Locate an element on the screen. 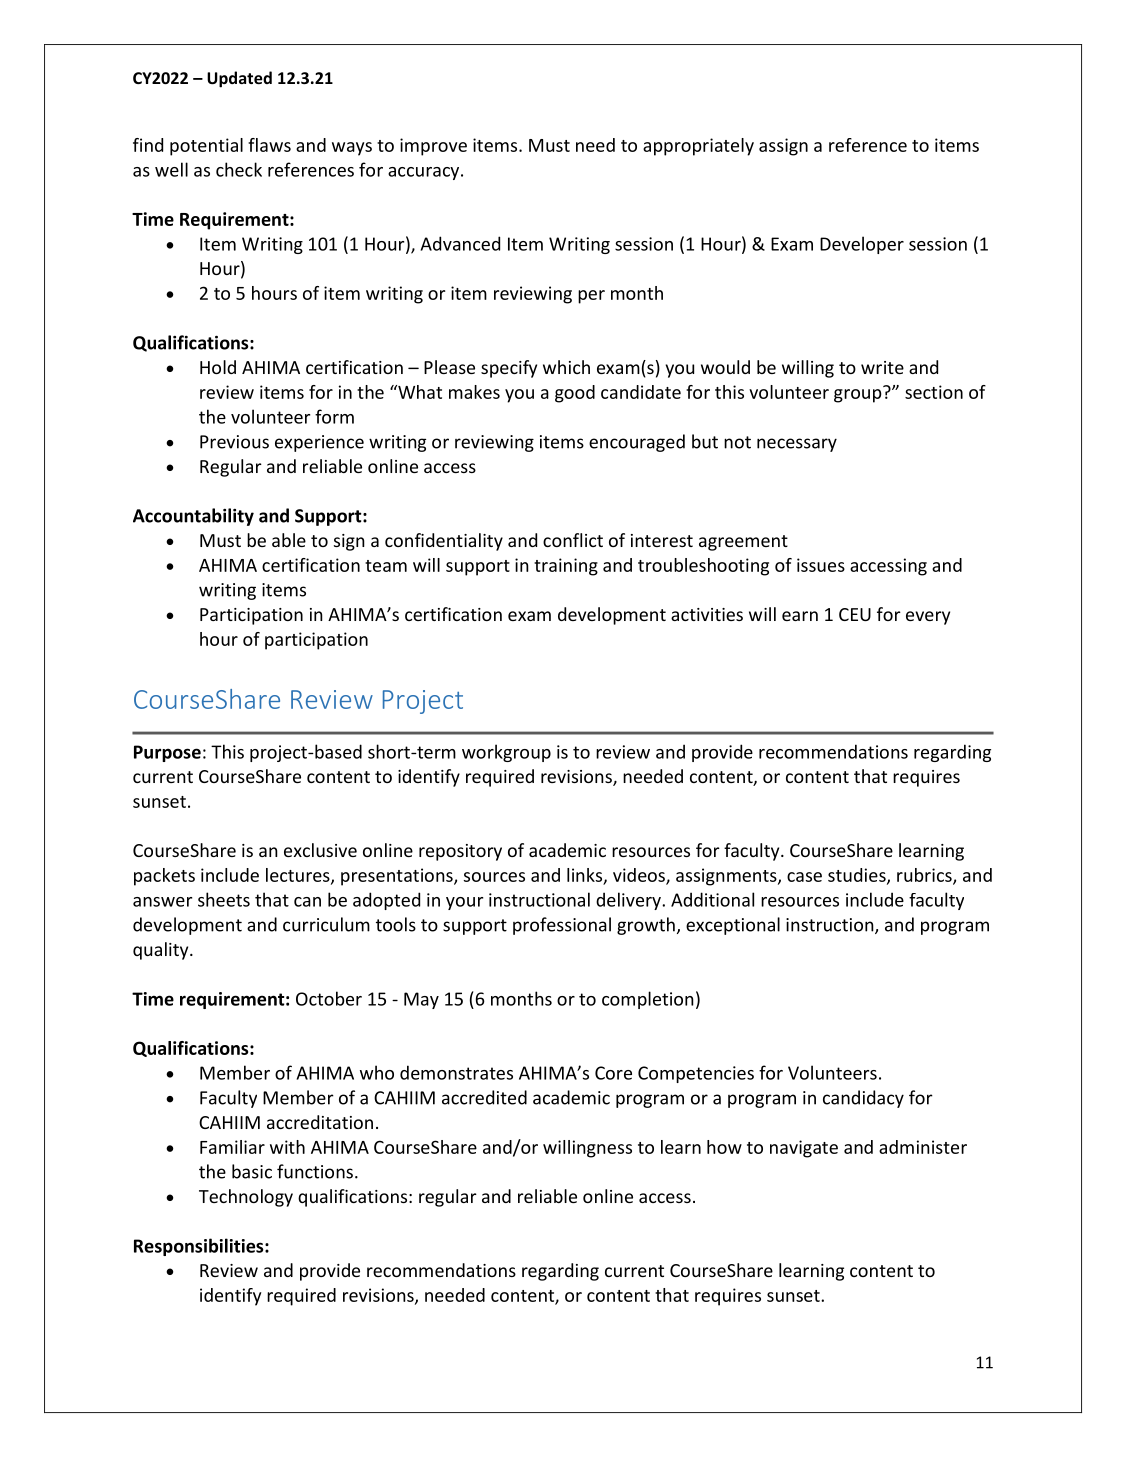 This screenshot has height=1457, width=1126. team is located at coordinates (386, 566).
